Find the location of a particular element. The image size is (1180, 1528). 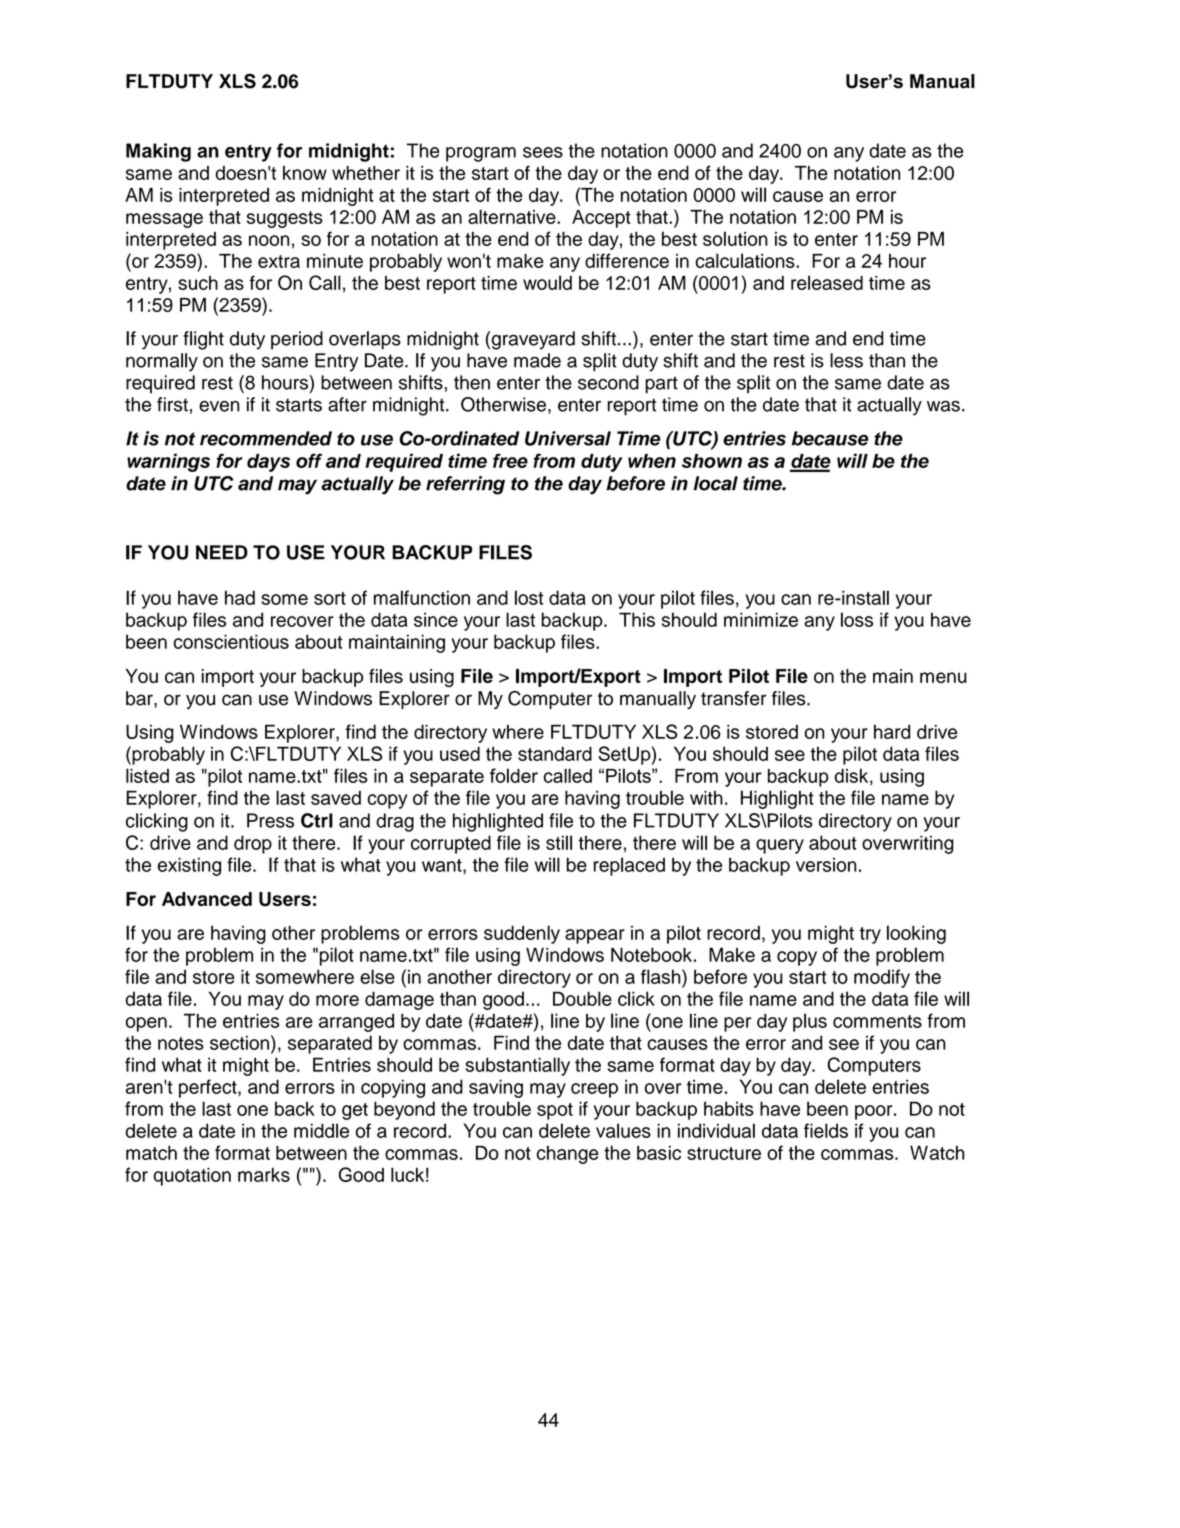

Press is located at coordinates (270, 820).
